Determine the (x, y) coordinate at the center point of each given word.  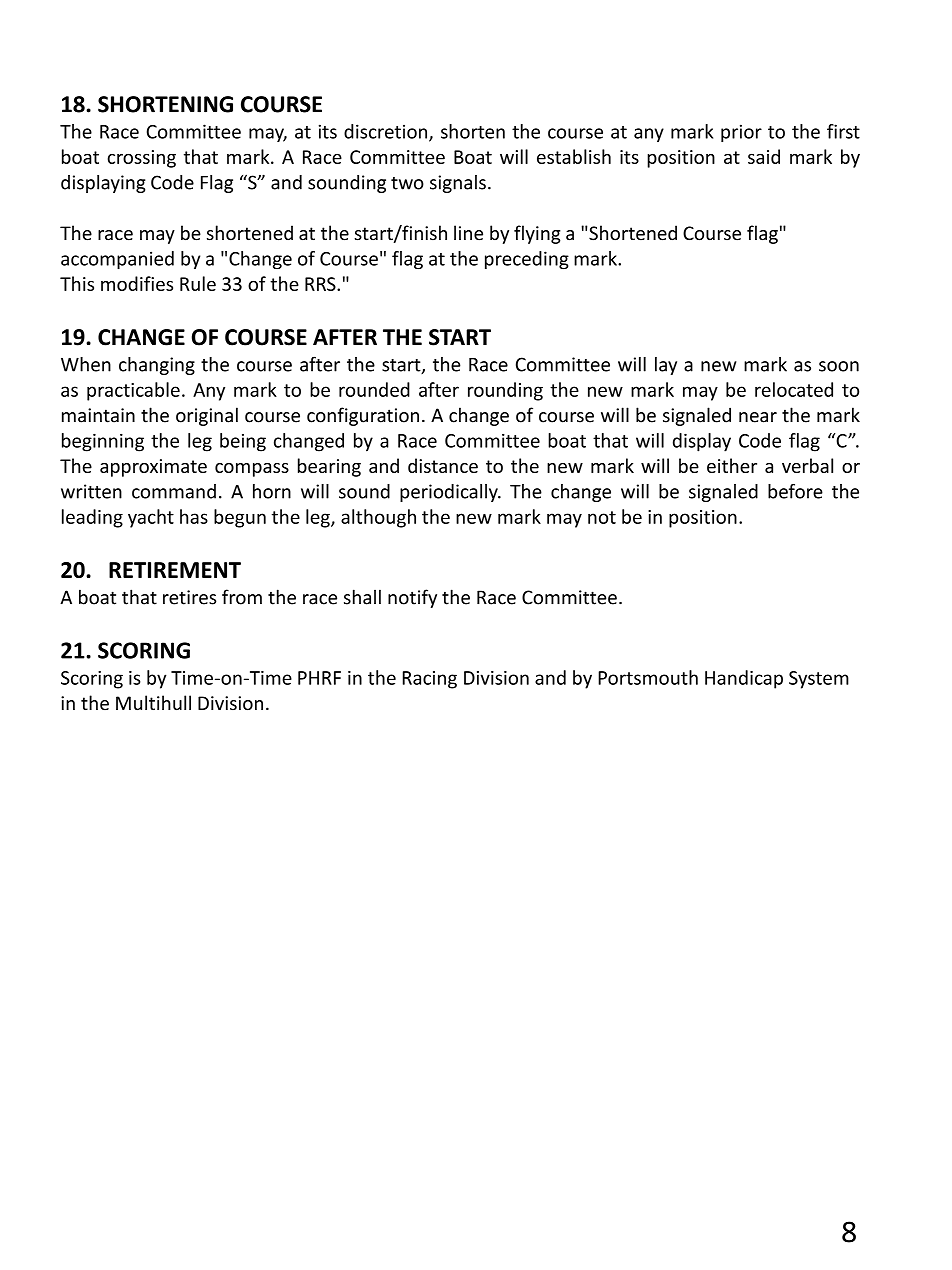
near (758, 417)
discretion (385, 131)
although (378, 518)
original (207, 416)
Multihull (153, 703)
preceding (527, 260)
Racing (430, 680)
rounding (505, 391)
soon (839, 366)
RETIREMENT (175, 570)
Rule (198, 283)
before (795, 491)
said (764, 156)
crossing (142, 159)
